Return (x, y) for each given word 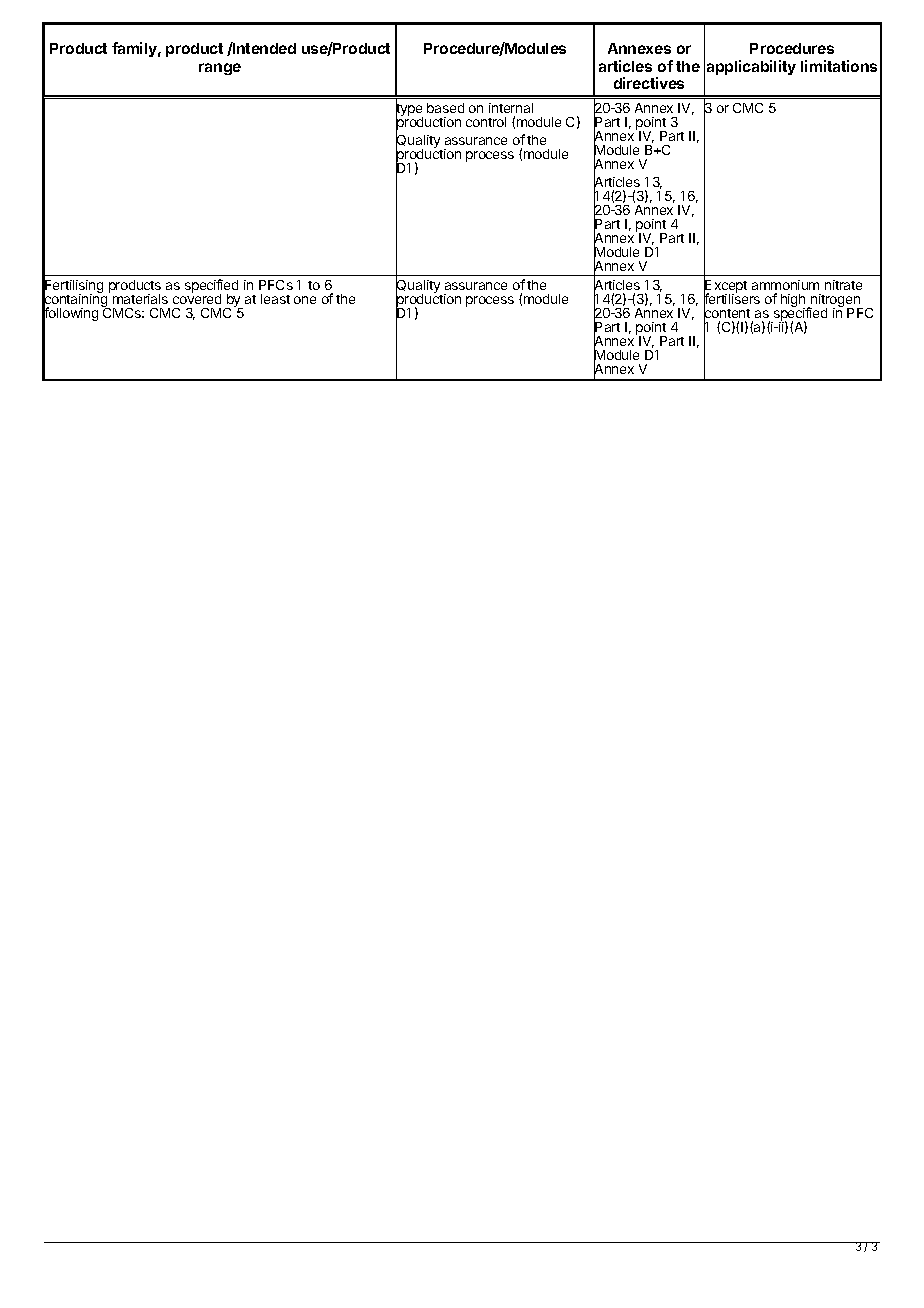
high (794, 302)
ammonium (785, 287)
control (486, 122)
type (409, 110)
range (220, 69)
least (275, 299)
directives (649, 83)
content (728, 314)
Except (725, 287)
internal (511, 108)
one (305, 300)
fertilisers (732, 300)
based (445, 108)
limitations (839, 66)
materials (140, 299)
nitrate (843, 285)
